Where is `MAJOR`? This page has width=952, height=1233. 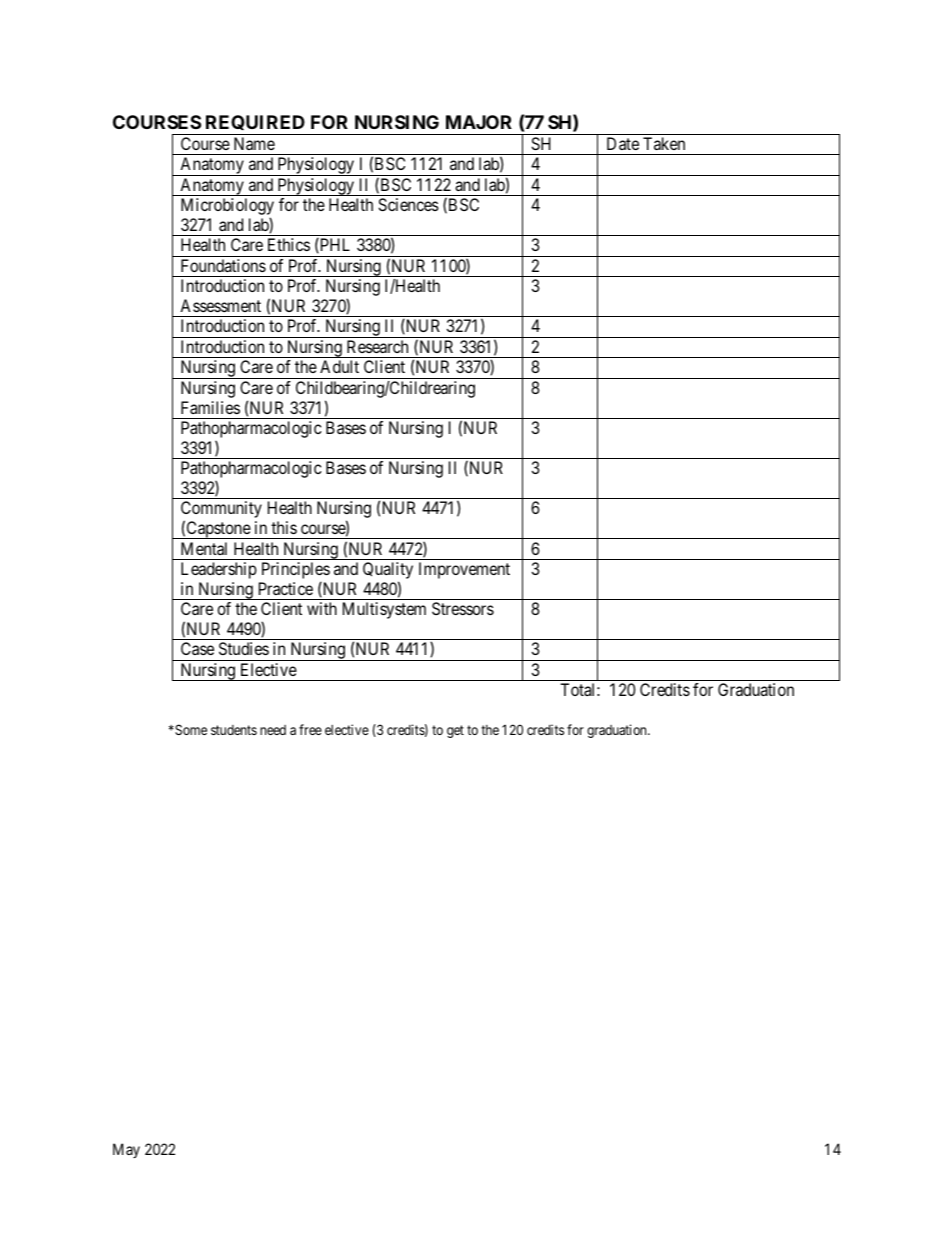
MAJOR is located at coordinates (479, 122).
